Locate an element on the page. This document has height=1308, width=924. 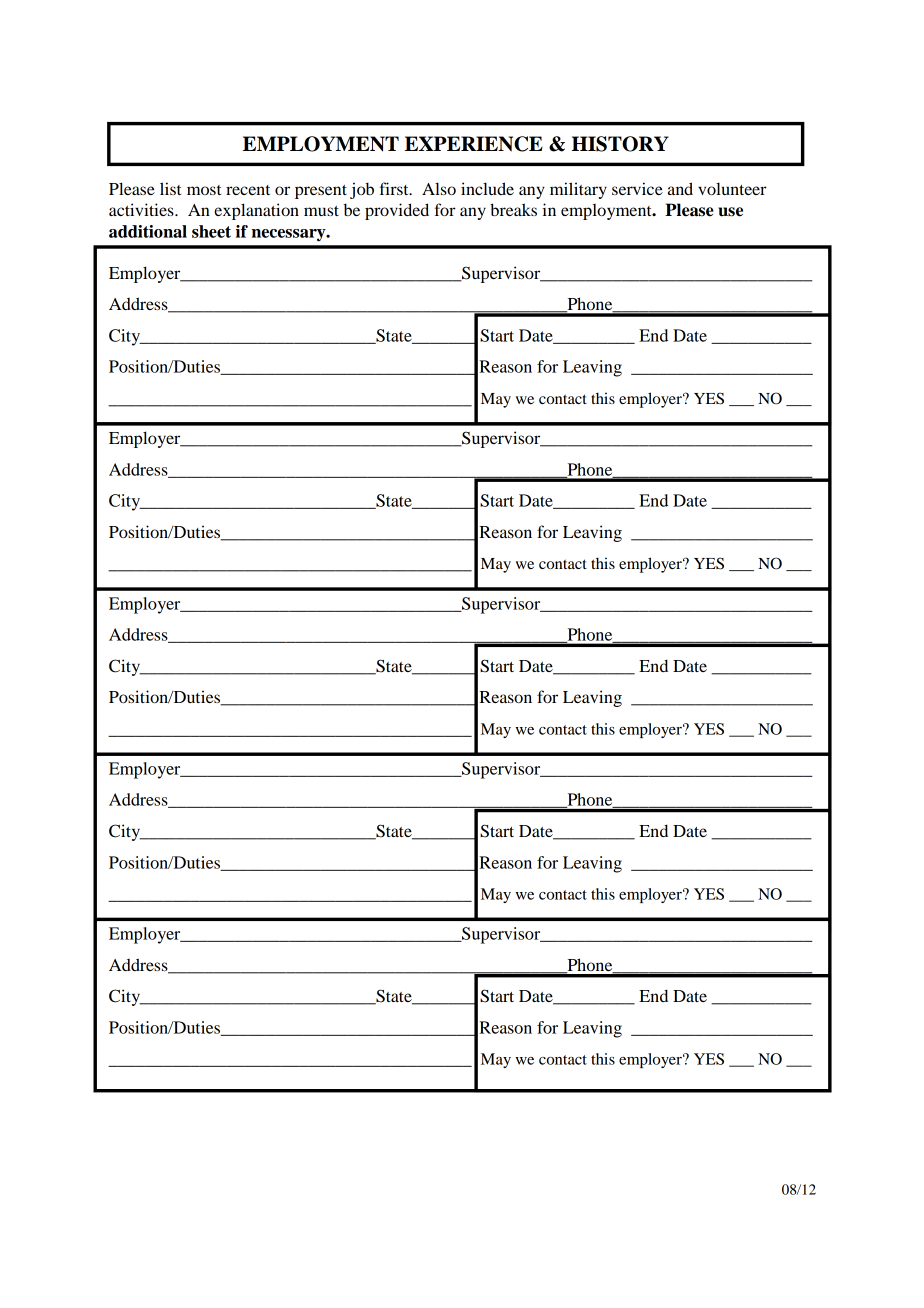
and is located at coordinates (680, 188).
